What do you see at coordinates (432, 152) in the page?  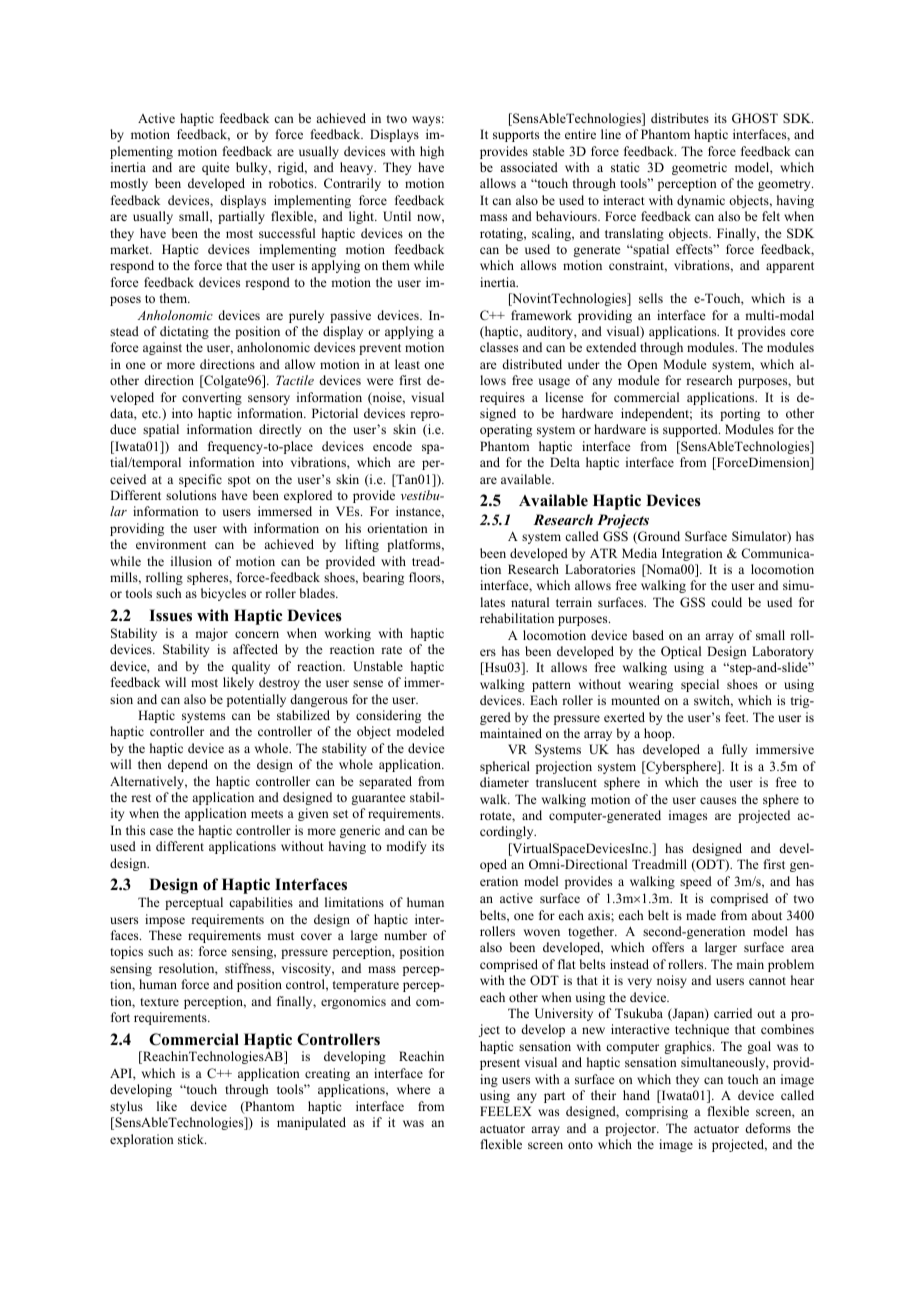 I see `high` at bounding box center [432, 152].
